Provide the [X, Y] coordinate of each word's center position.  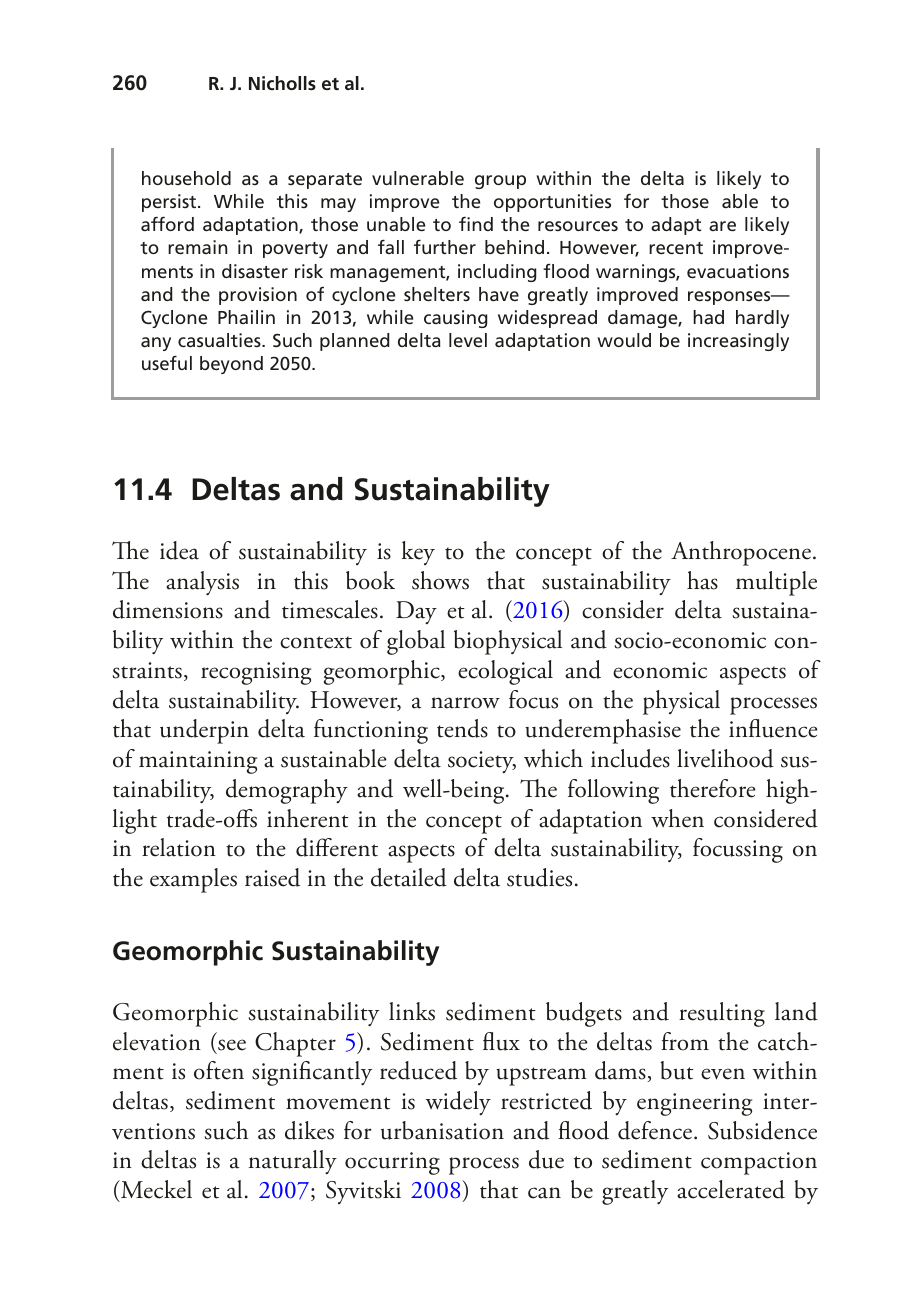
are [722, 226]
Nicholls [282, 83]
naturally [293, 1162]
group [500, 182]
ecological [505, 672]
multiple [776, 583]
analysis [202, 583]
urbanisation [442, 1130]
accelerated [731, 1189]
